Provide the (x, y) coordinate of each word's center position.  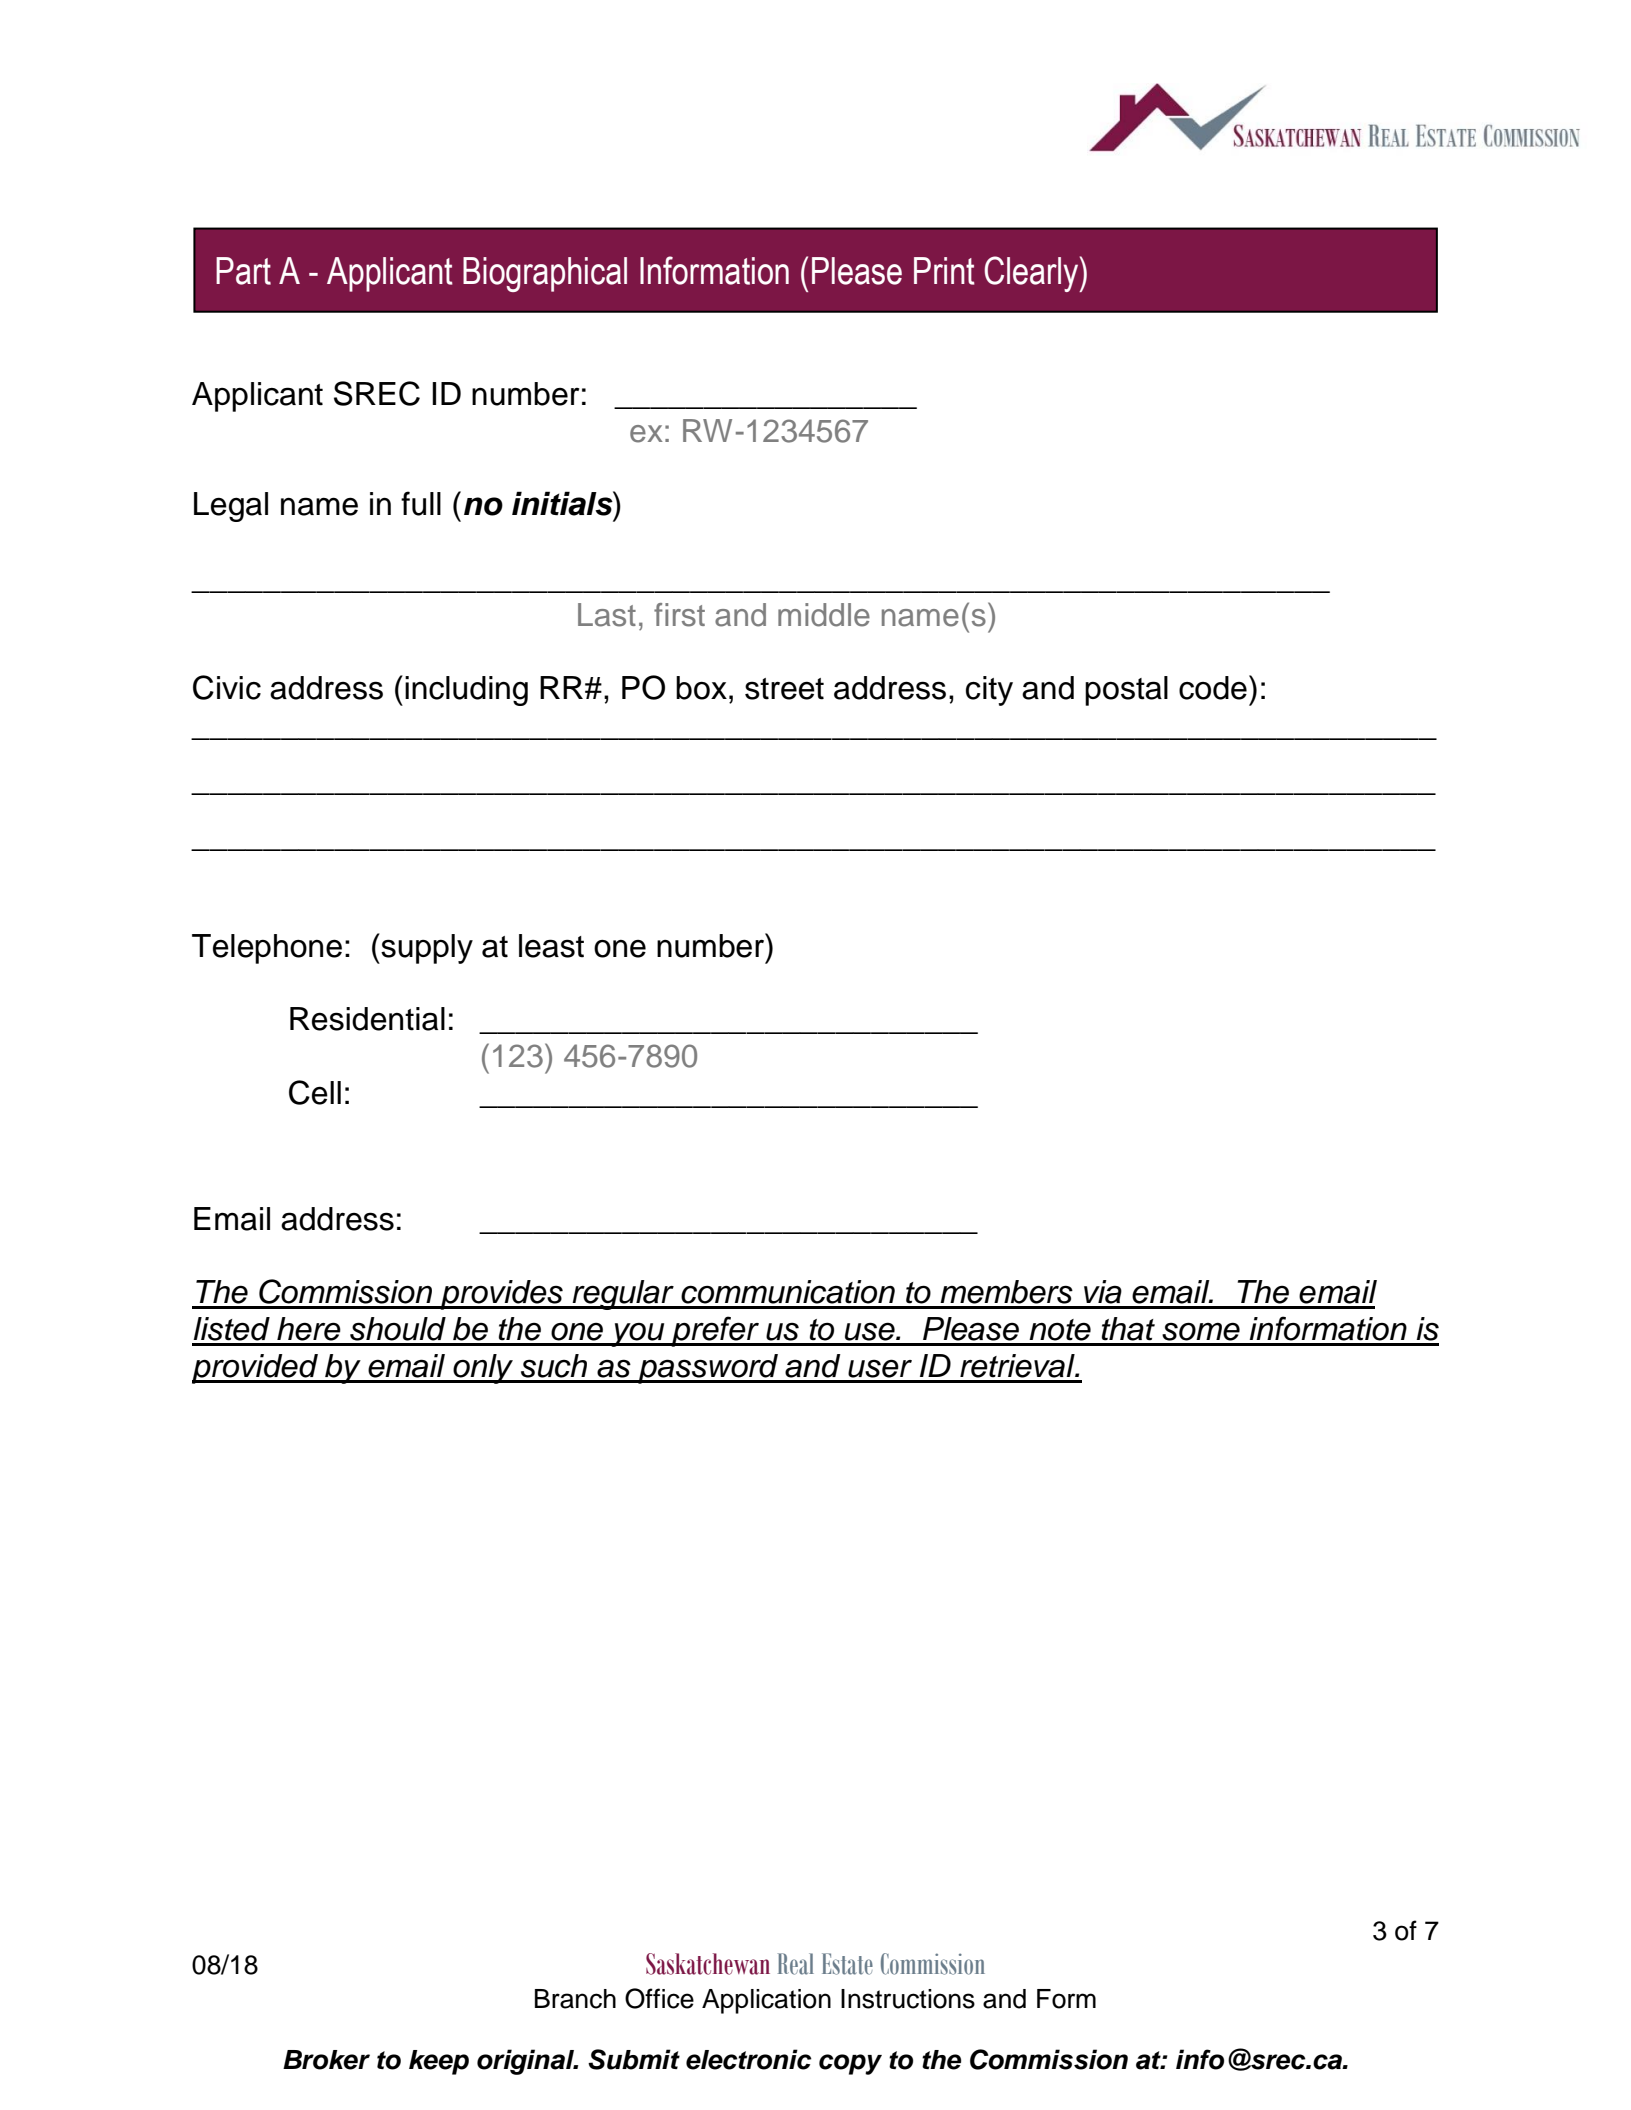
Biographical (545, 274)
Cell (315, 1092)
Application (766, 2001)
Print (944, 271)
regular (623, 1295)
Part (243, 271)
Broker (326, 2060)
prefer (715, 1331)
